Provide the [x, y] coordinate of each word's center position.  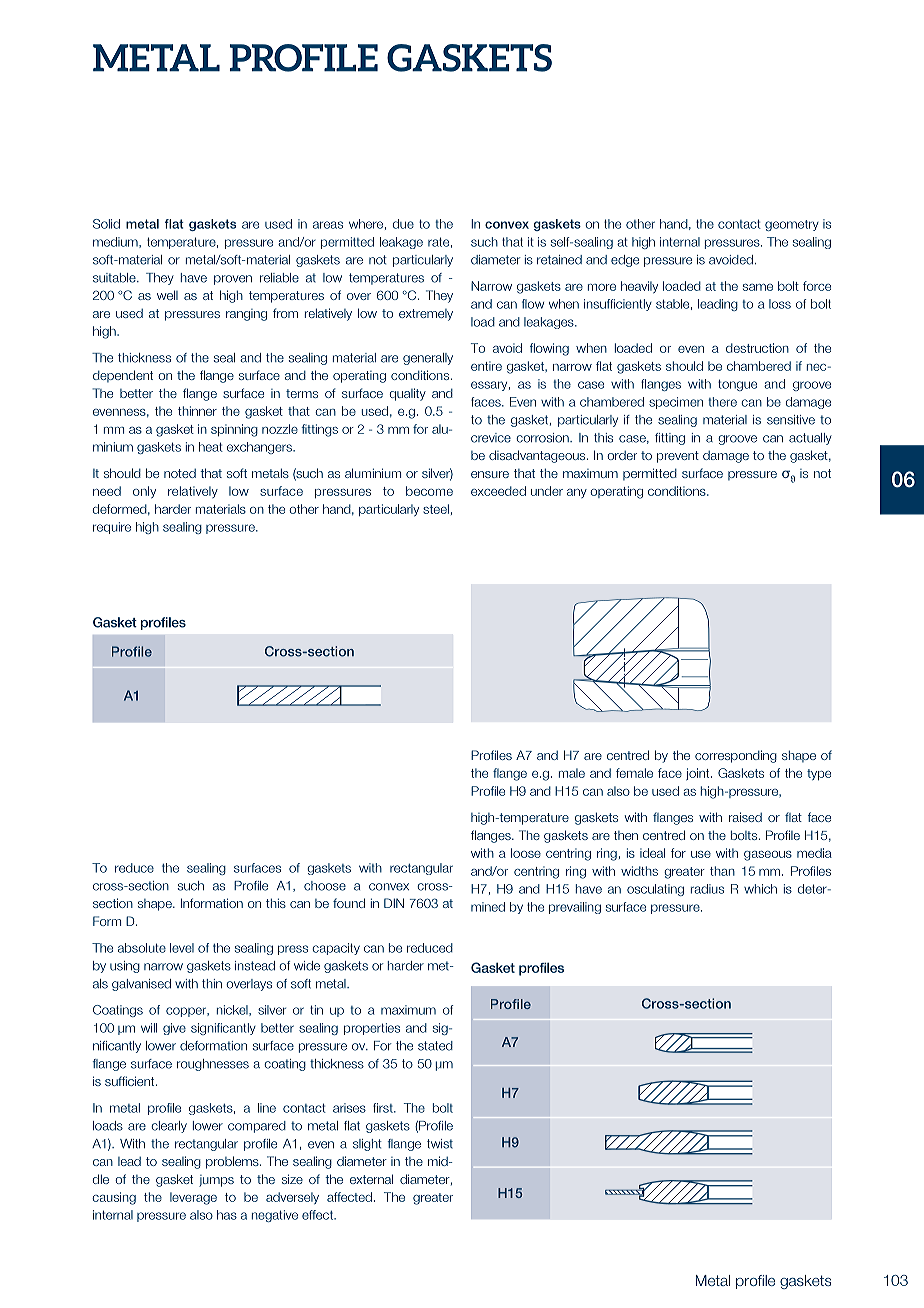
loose [526, 853]
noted [180, 473]
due [403, 224]
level [182, 948]
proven [233, 280]
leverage [193, 1198]
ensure [490, 474]
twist [440, 1144]
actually [810, 439]
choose [325, 886]
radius [707, 889]
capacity [336, 949]
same [758, 287]
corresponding [736, 756]
